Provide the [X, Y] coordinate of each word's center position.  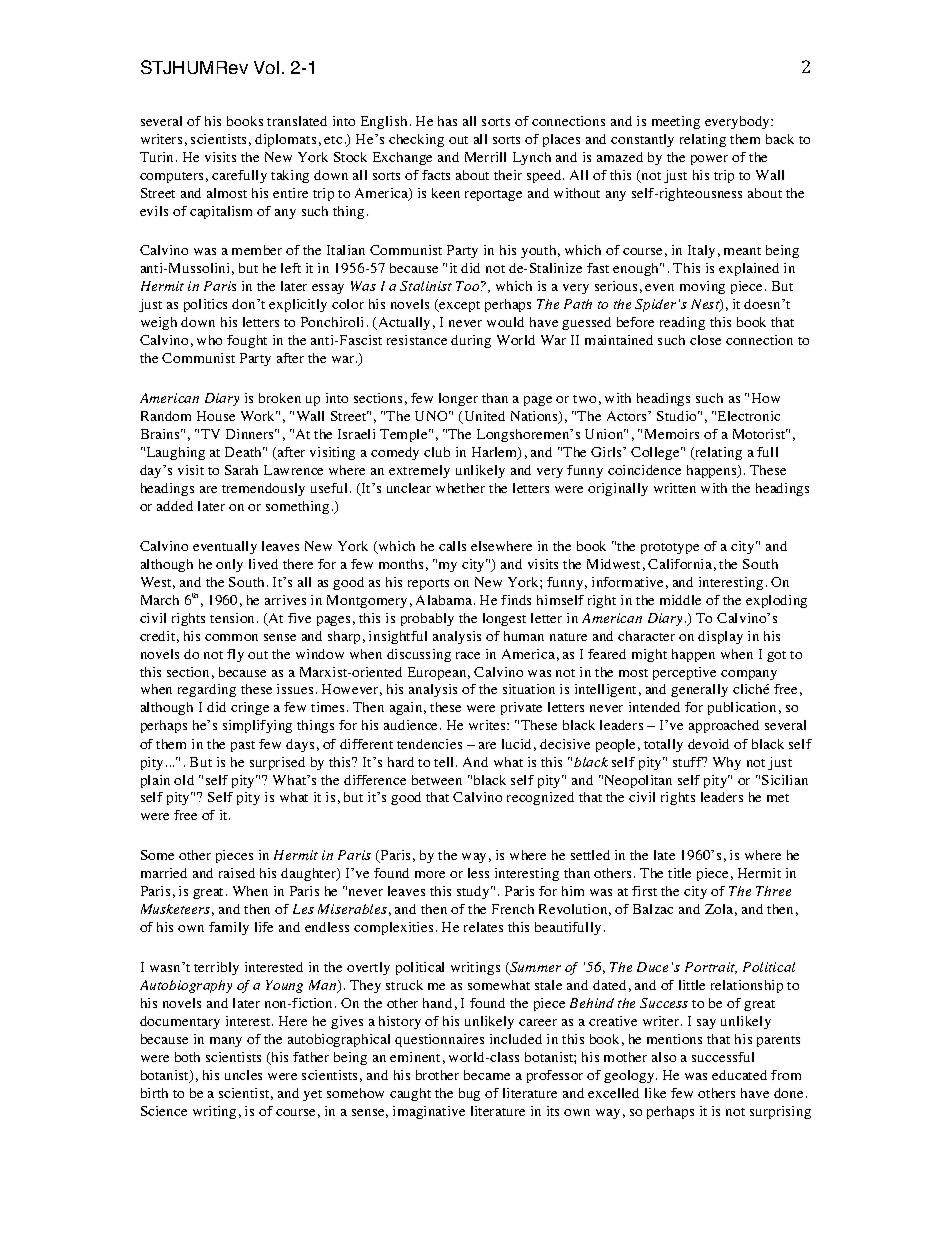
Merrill [485, 157]
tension [234, 618]
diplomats [285, 140]
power [709, 160]
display [720, 637]
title [679, 873]
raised [237, 873]
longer [458, 399]
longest [504, 619]
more [430, 874]
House [216, 416]
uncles [243, 1075]
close [705, 340]
